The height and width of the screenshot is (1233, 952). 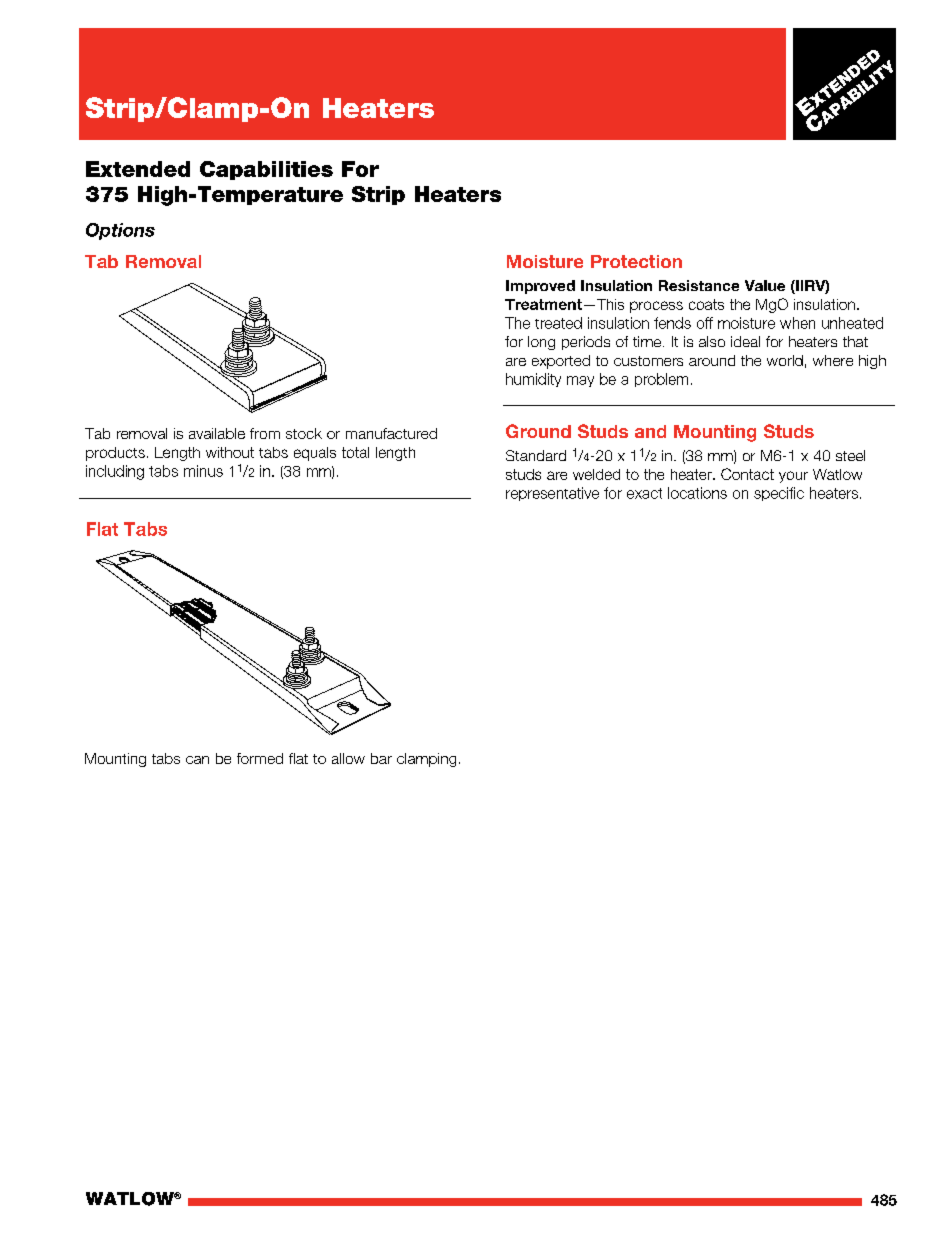 What do you see at coordinates (765, 285) in the screenshot?
I see `Value` at bounding box center [765, 285].
